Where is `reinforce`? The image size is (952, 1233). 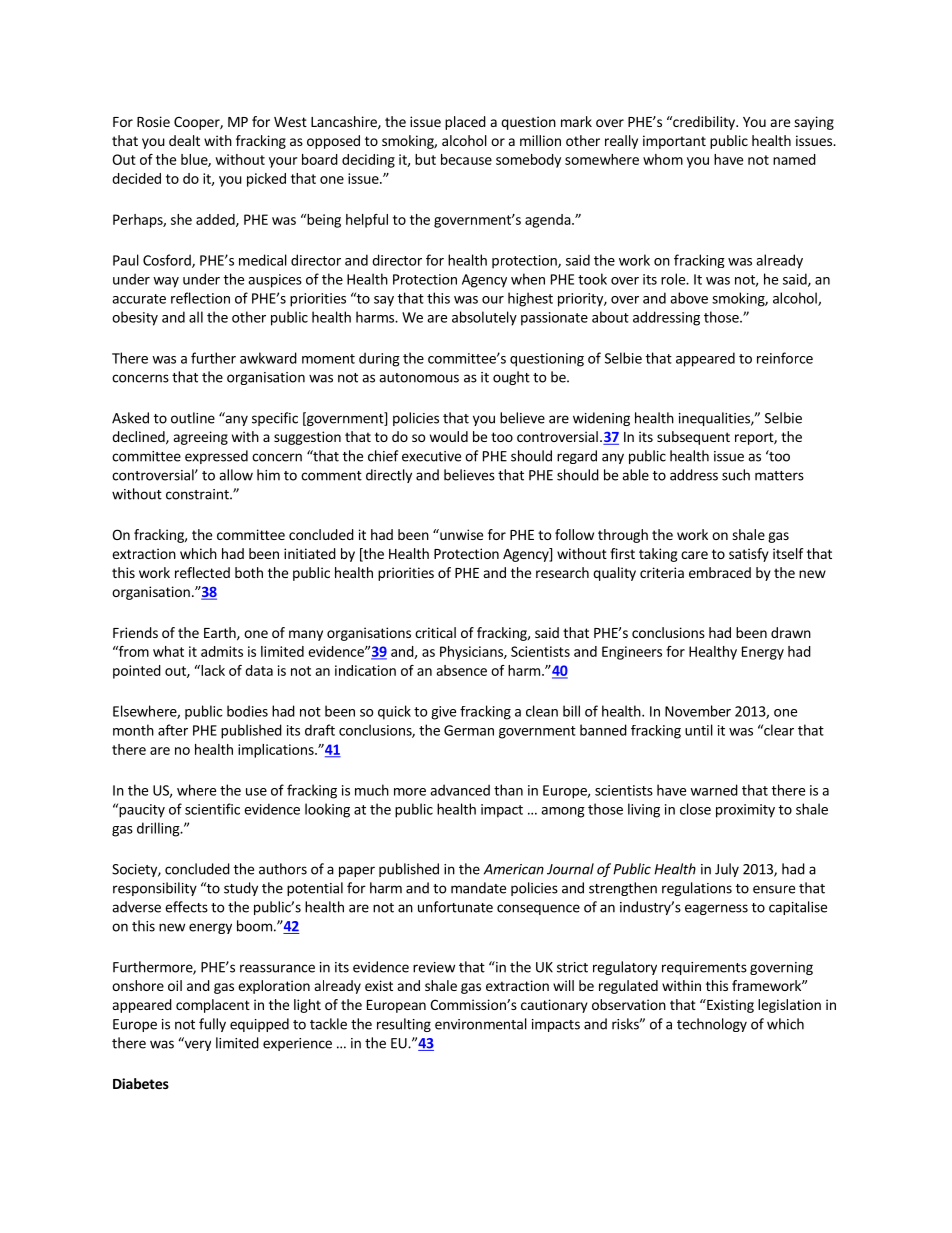 reinforce is located at coordinates (785, 358).
